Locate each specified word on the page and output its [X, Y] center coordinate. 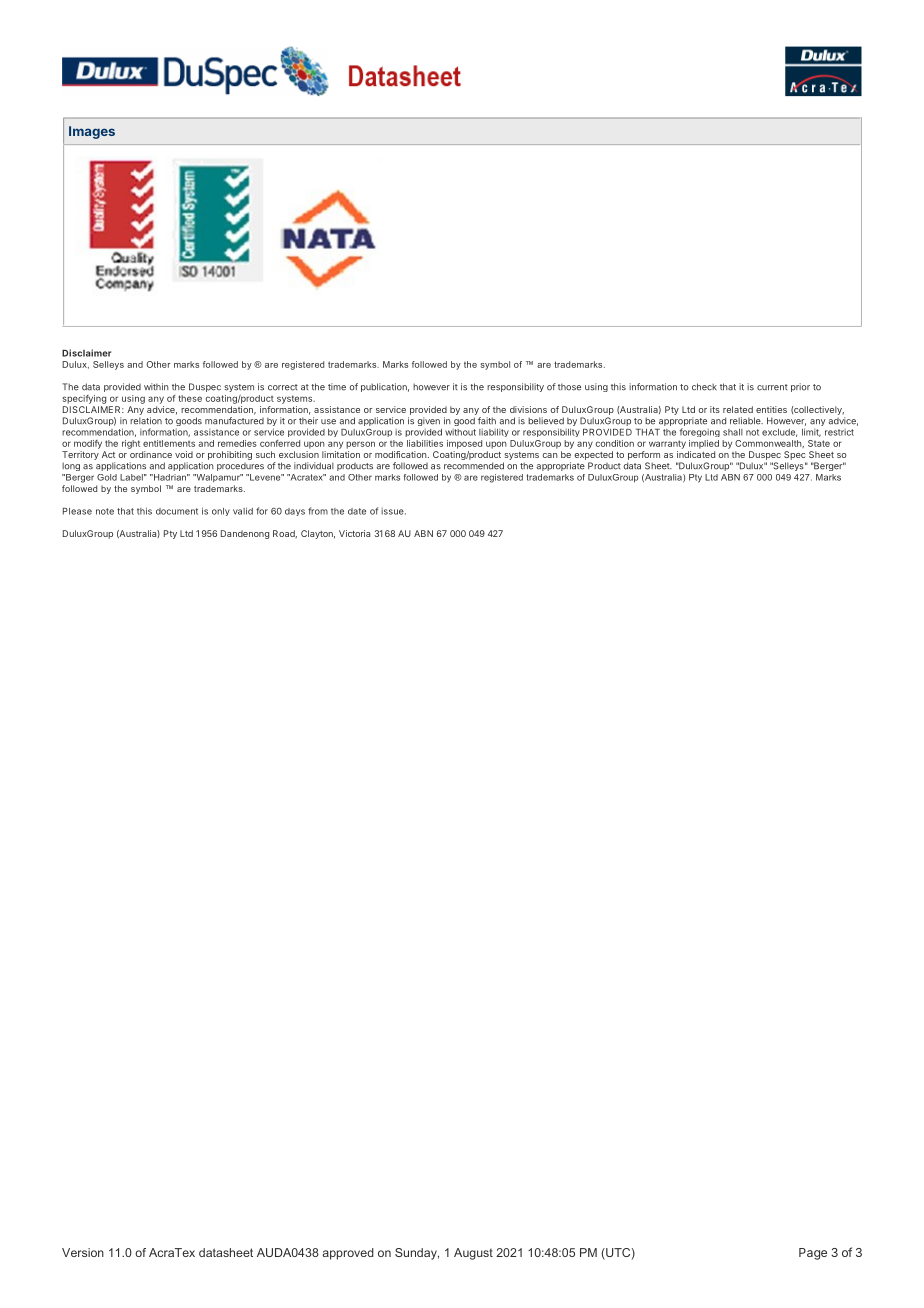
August [473, 1254]
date [357, 511]
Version [83, 1252]
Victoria [354, 533]
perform [644, 455]
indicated [696, 454]
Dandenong [245, 534]
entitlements [169, 443]
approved [348, 1254]
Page [813, 1254]
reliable [746, 421]
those [569, 387]
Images [92, 132]
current [772, 387]
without [460, 432]
